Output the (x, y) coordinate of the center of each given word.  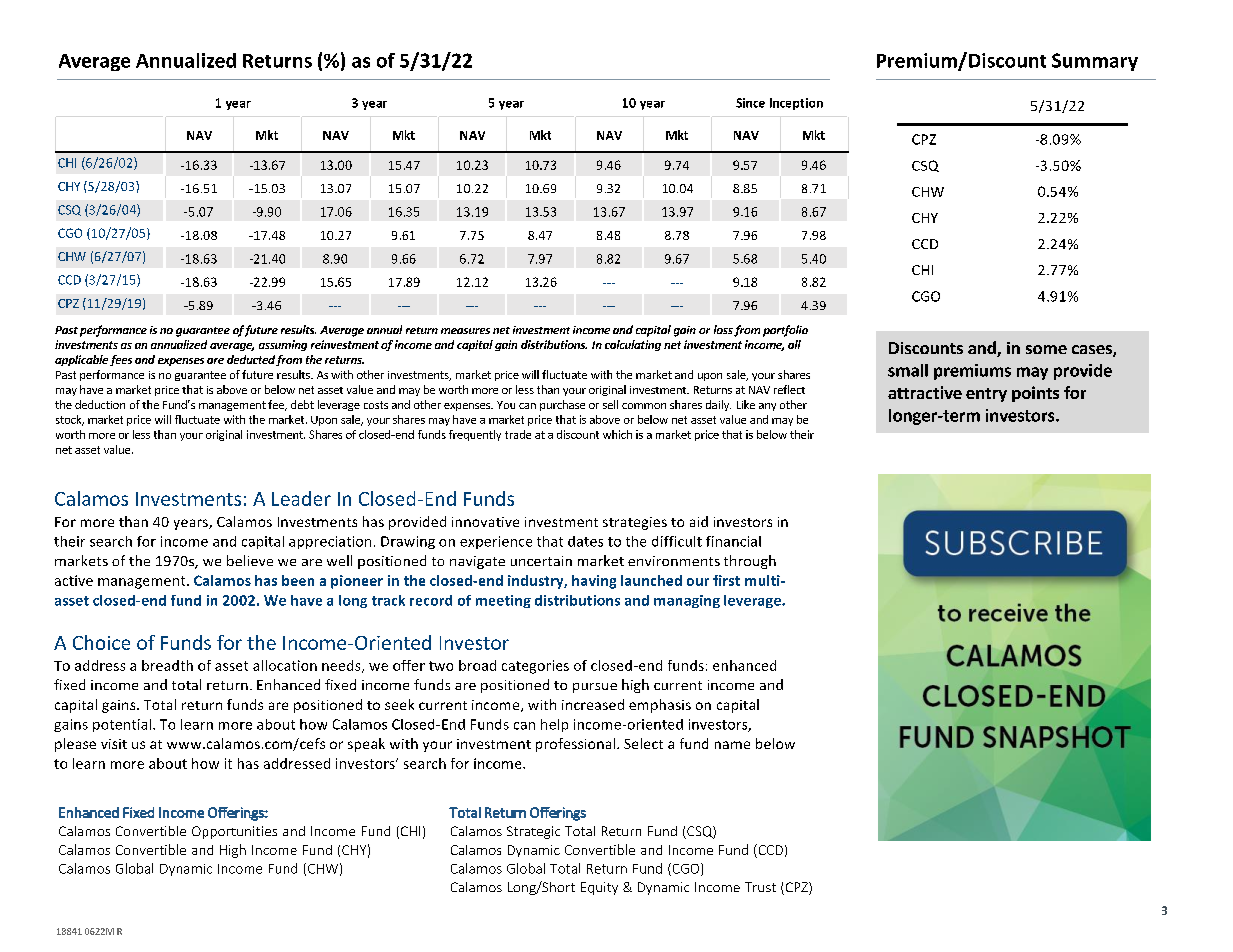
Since (750, 103)
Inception (796, 104)
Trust (760, 887)
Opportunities (234, 832)
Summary (1095, 62)
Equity (599, 888)
